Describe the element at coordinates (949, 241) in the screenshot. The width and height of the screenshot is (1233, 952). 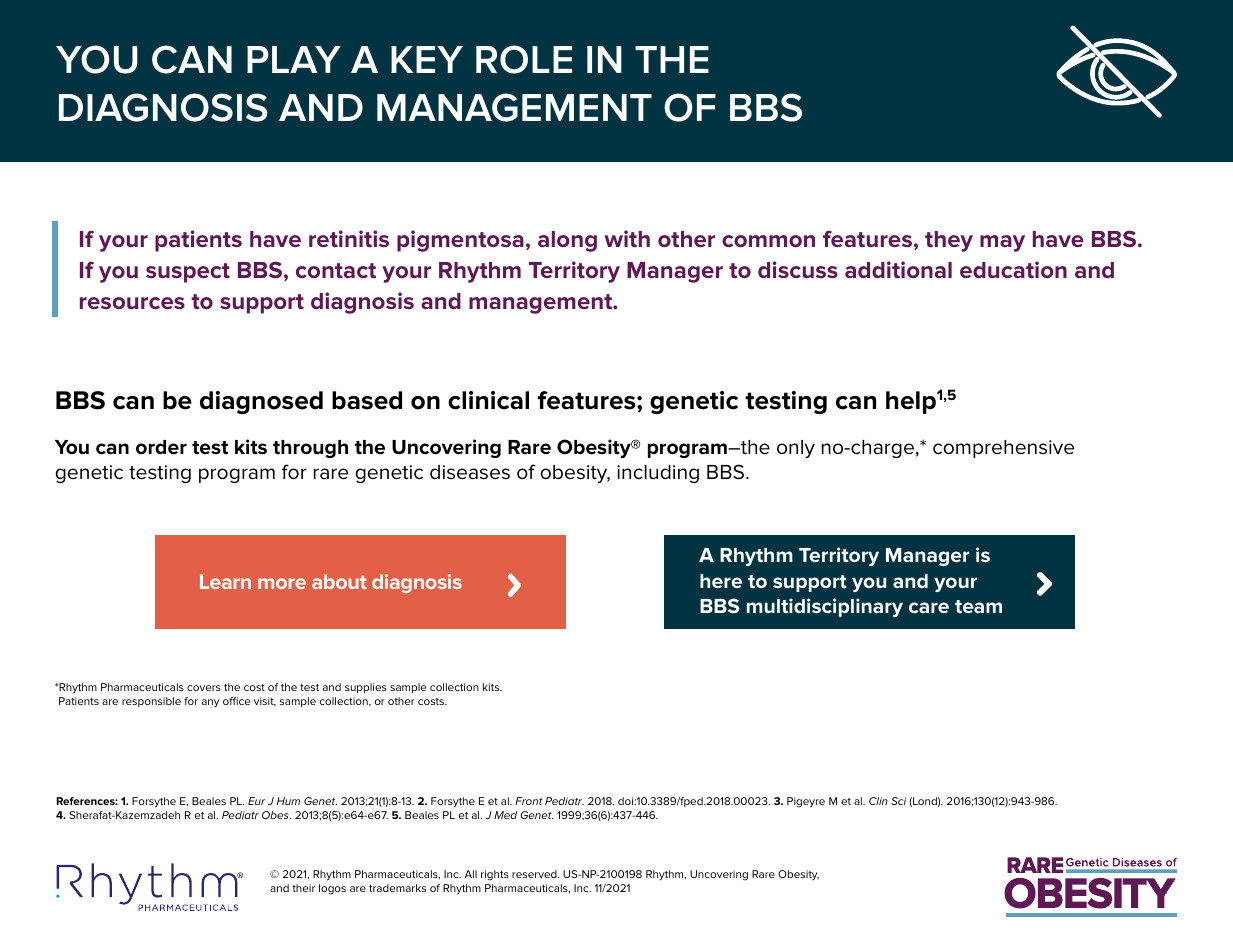
I see `they` at that location.
